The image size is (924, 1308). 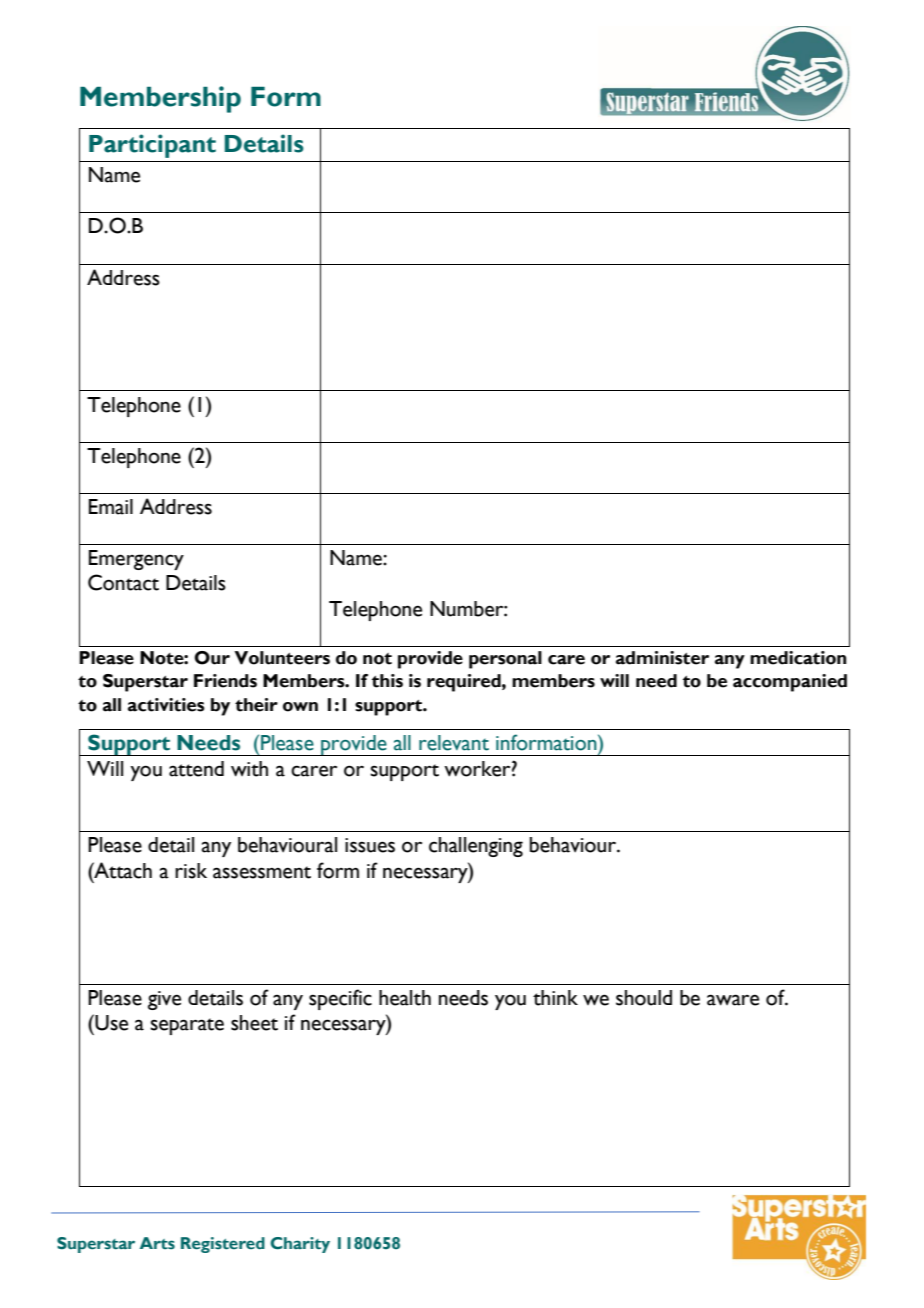 What do you see at coordinates (733, 1000) in the image?
I see `aware` at bounding box center [733, 1000].
